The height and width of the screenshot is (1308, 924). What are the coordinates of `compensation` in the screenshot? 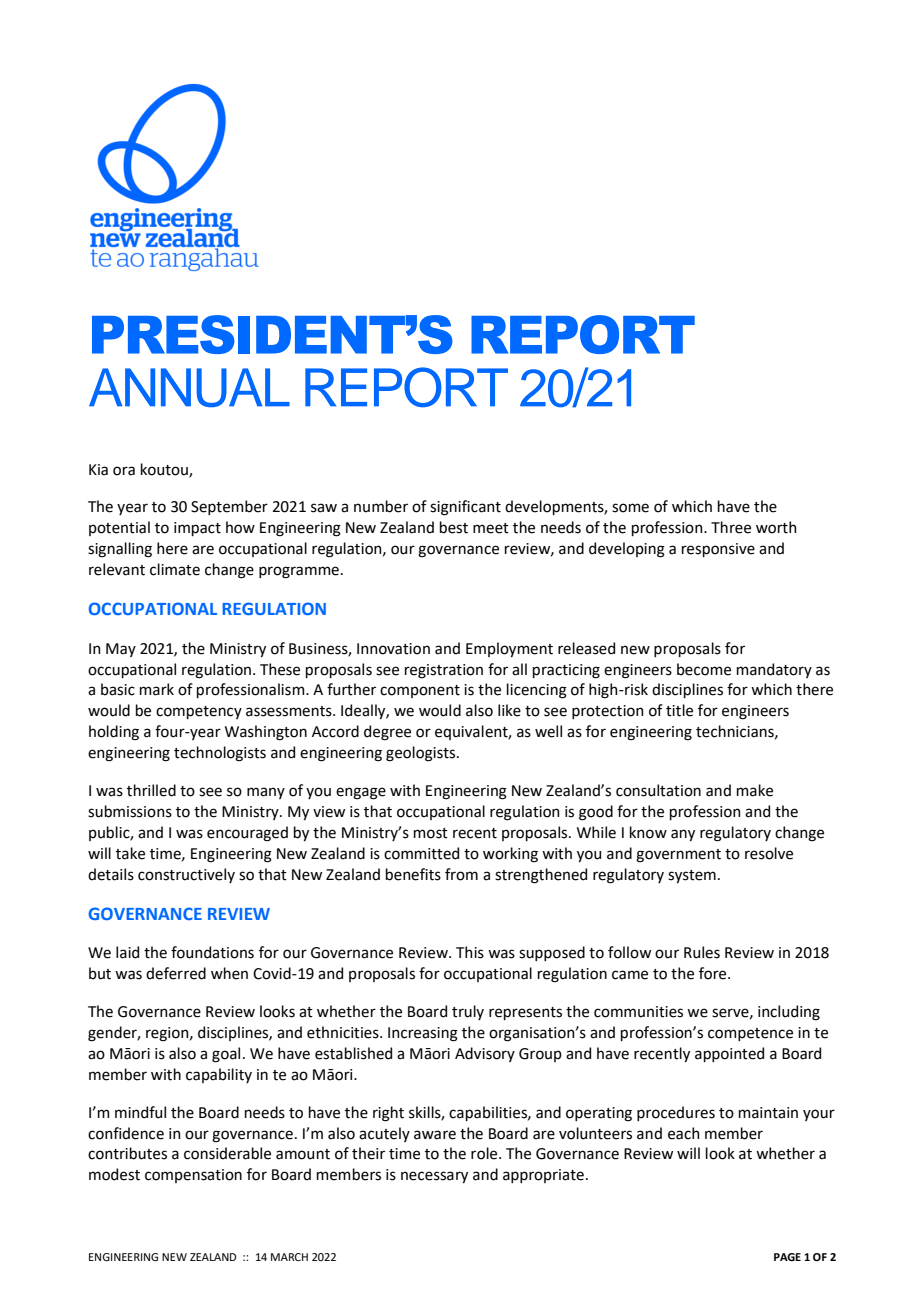 It's located at (193, 1176).
